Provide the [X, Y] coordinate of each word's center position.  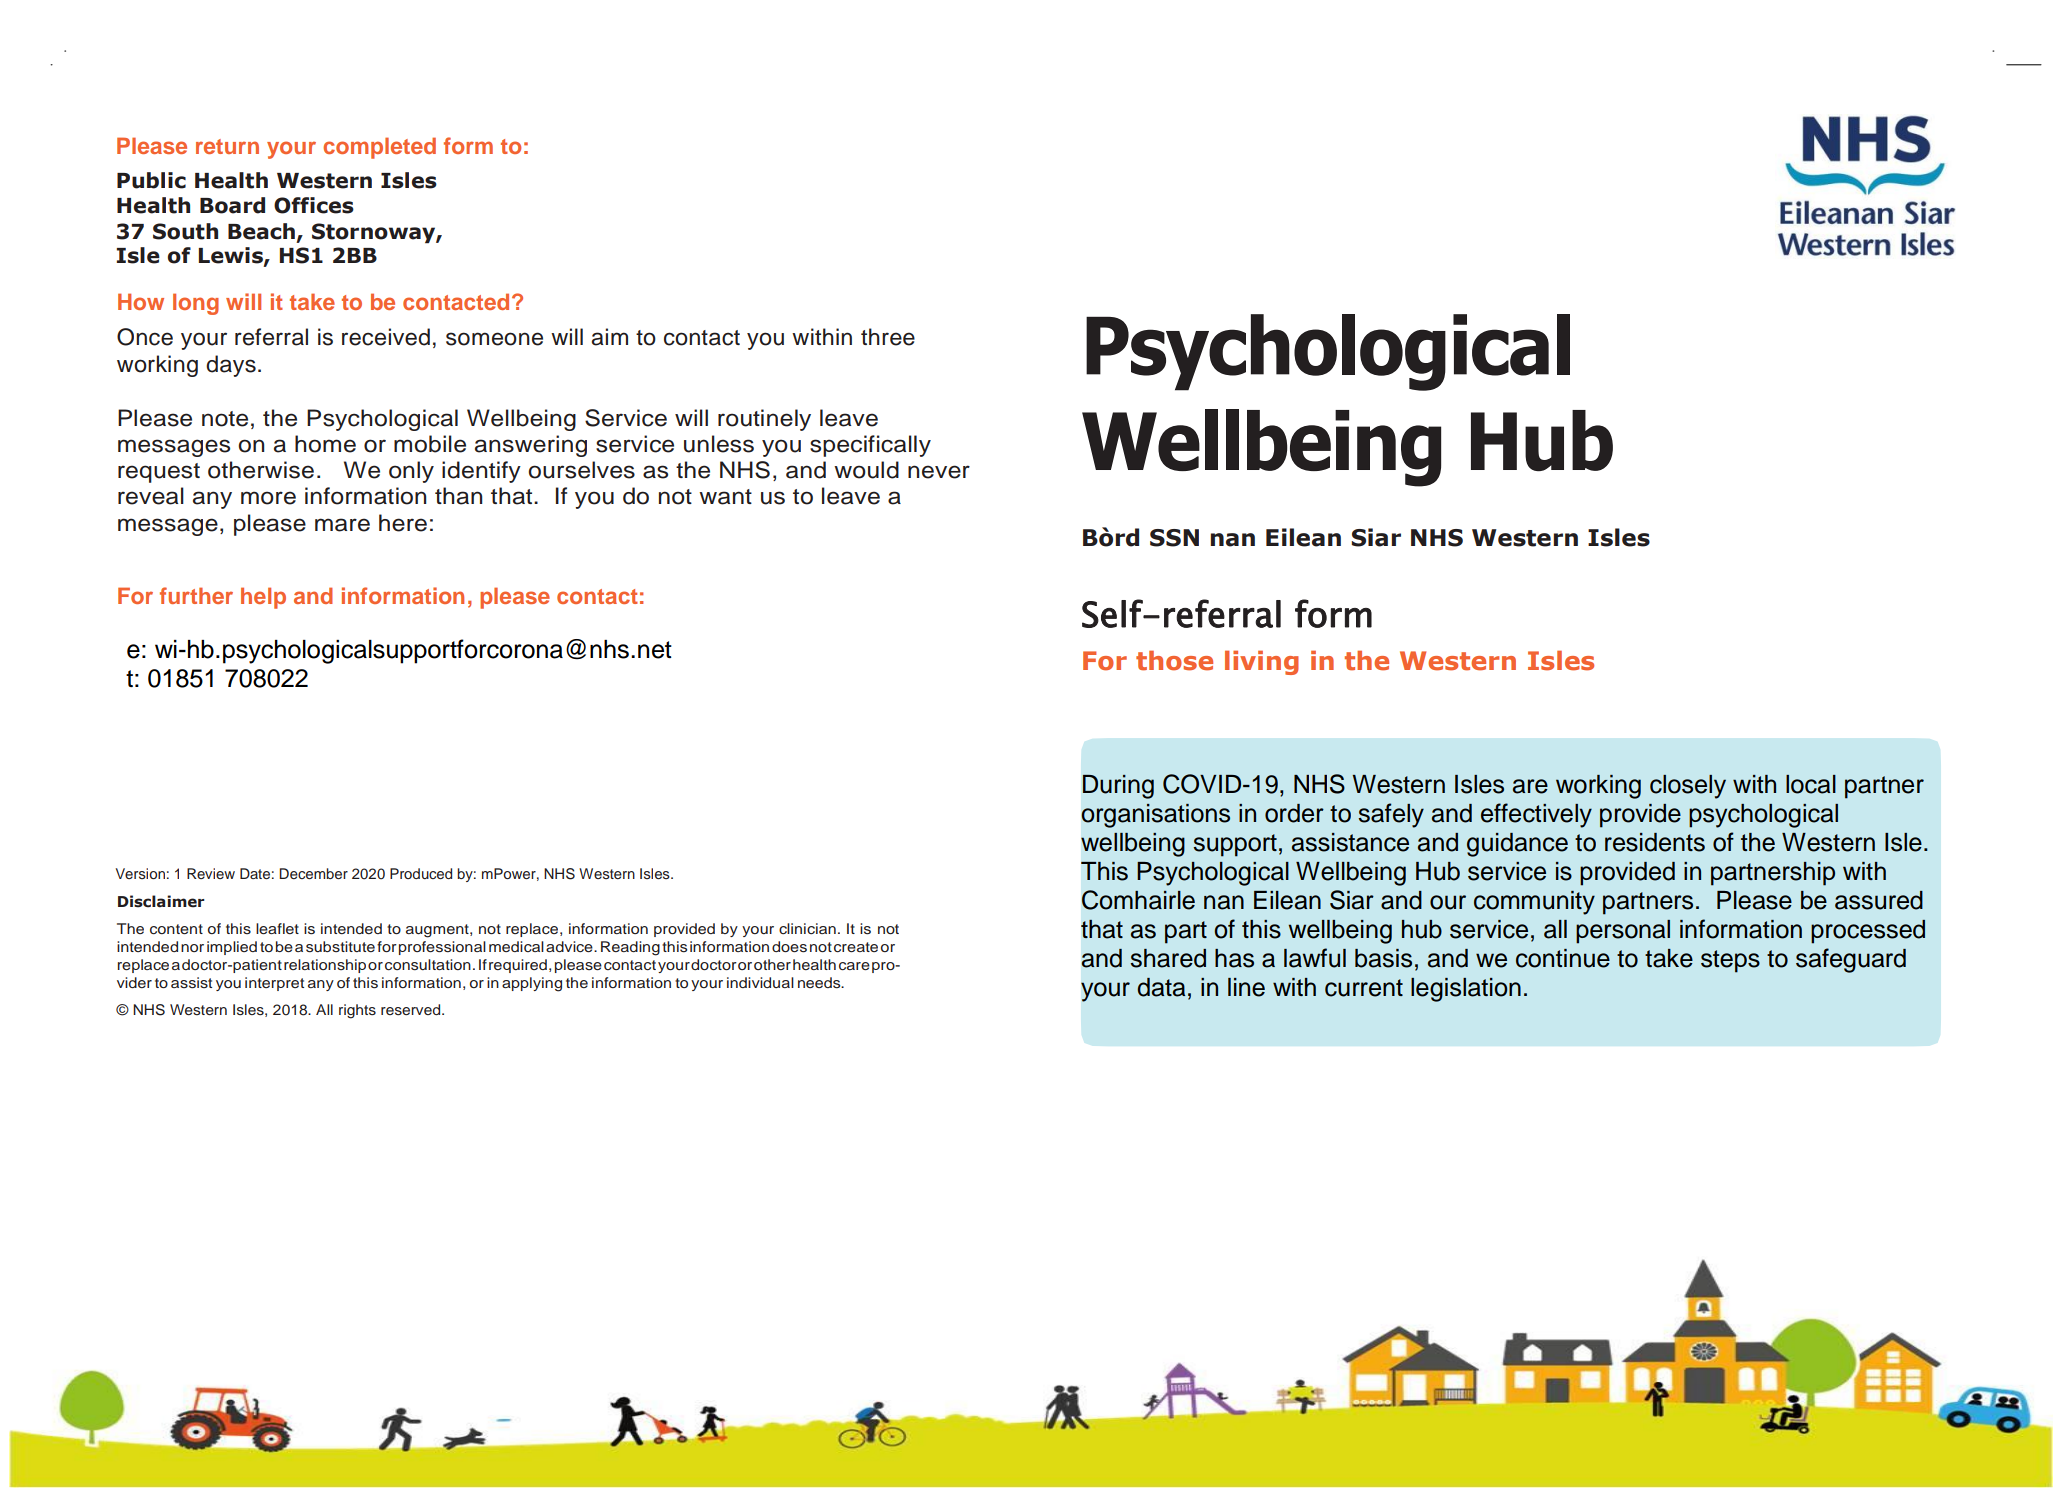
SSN [1174, 538]
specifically [870, 446]
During [1118, 787]
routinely [764, 420]
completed [379, 148]
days [231, 366]
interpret [274, 984]
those [1174, 660]
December [313, 873]
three [888, 337]
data [1161, 987]
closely [1688, 787]
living [1262, 662]
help [263, 598]
